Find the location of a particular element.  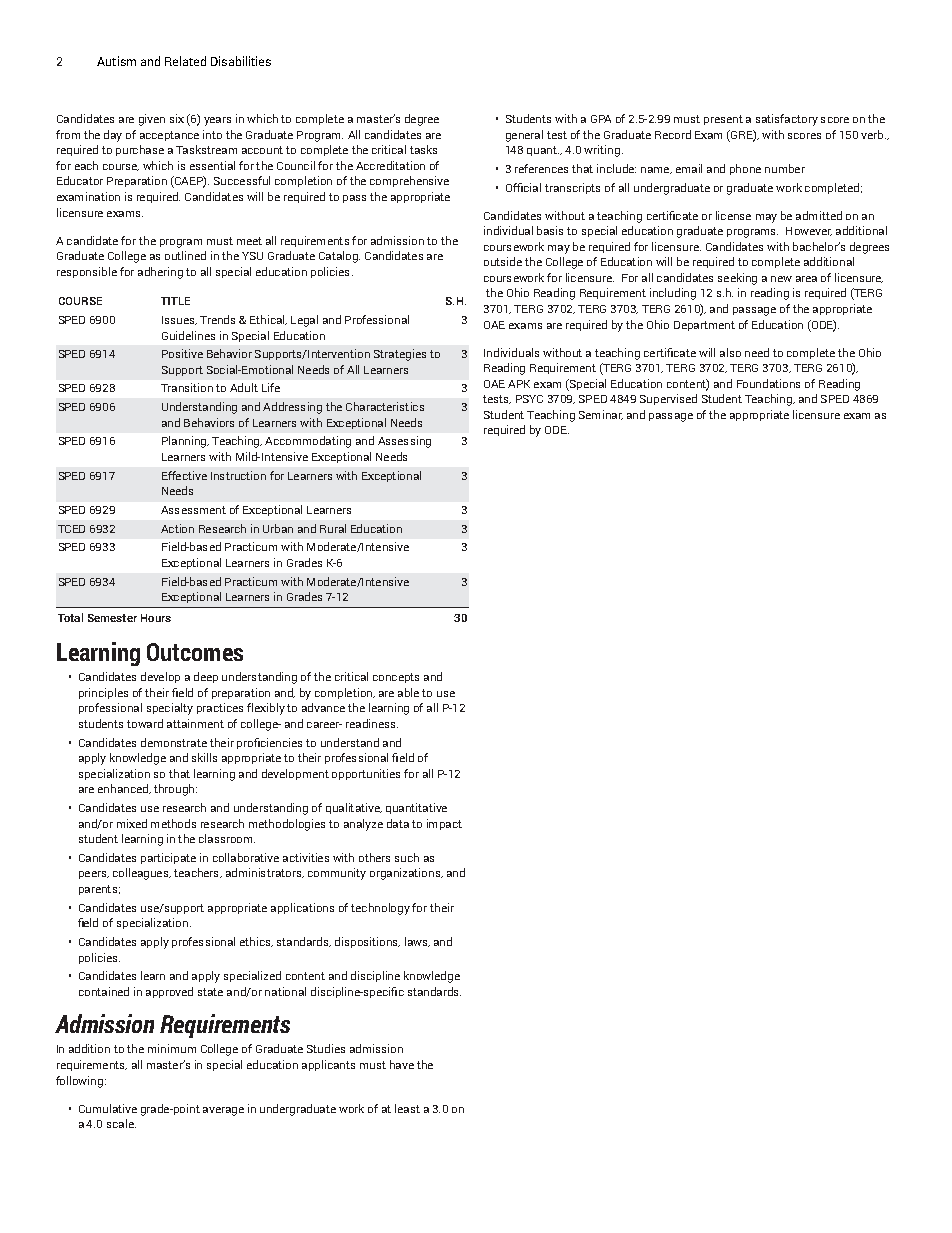

six is located at coordinates (177, 118).
